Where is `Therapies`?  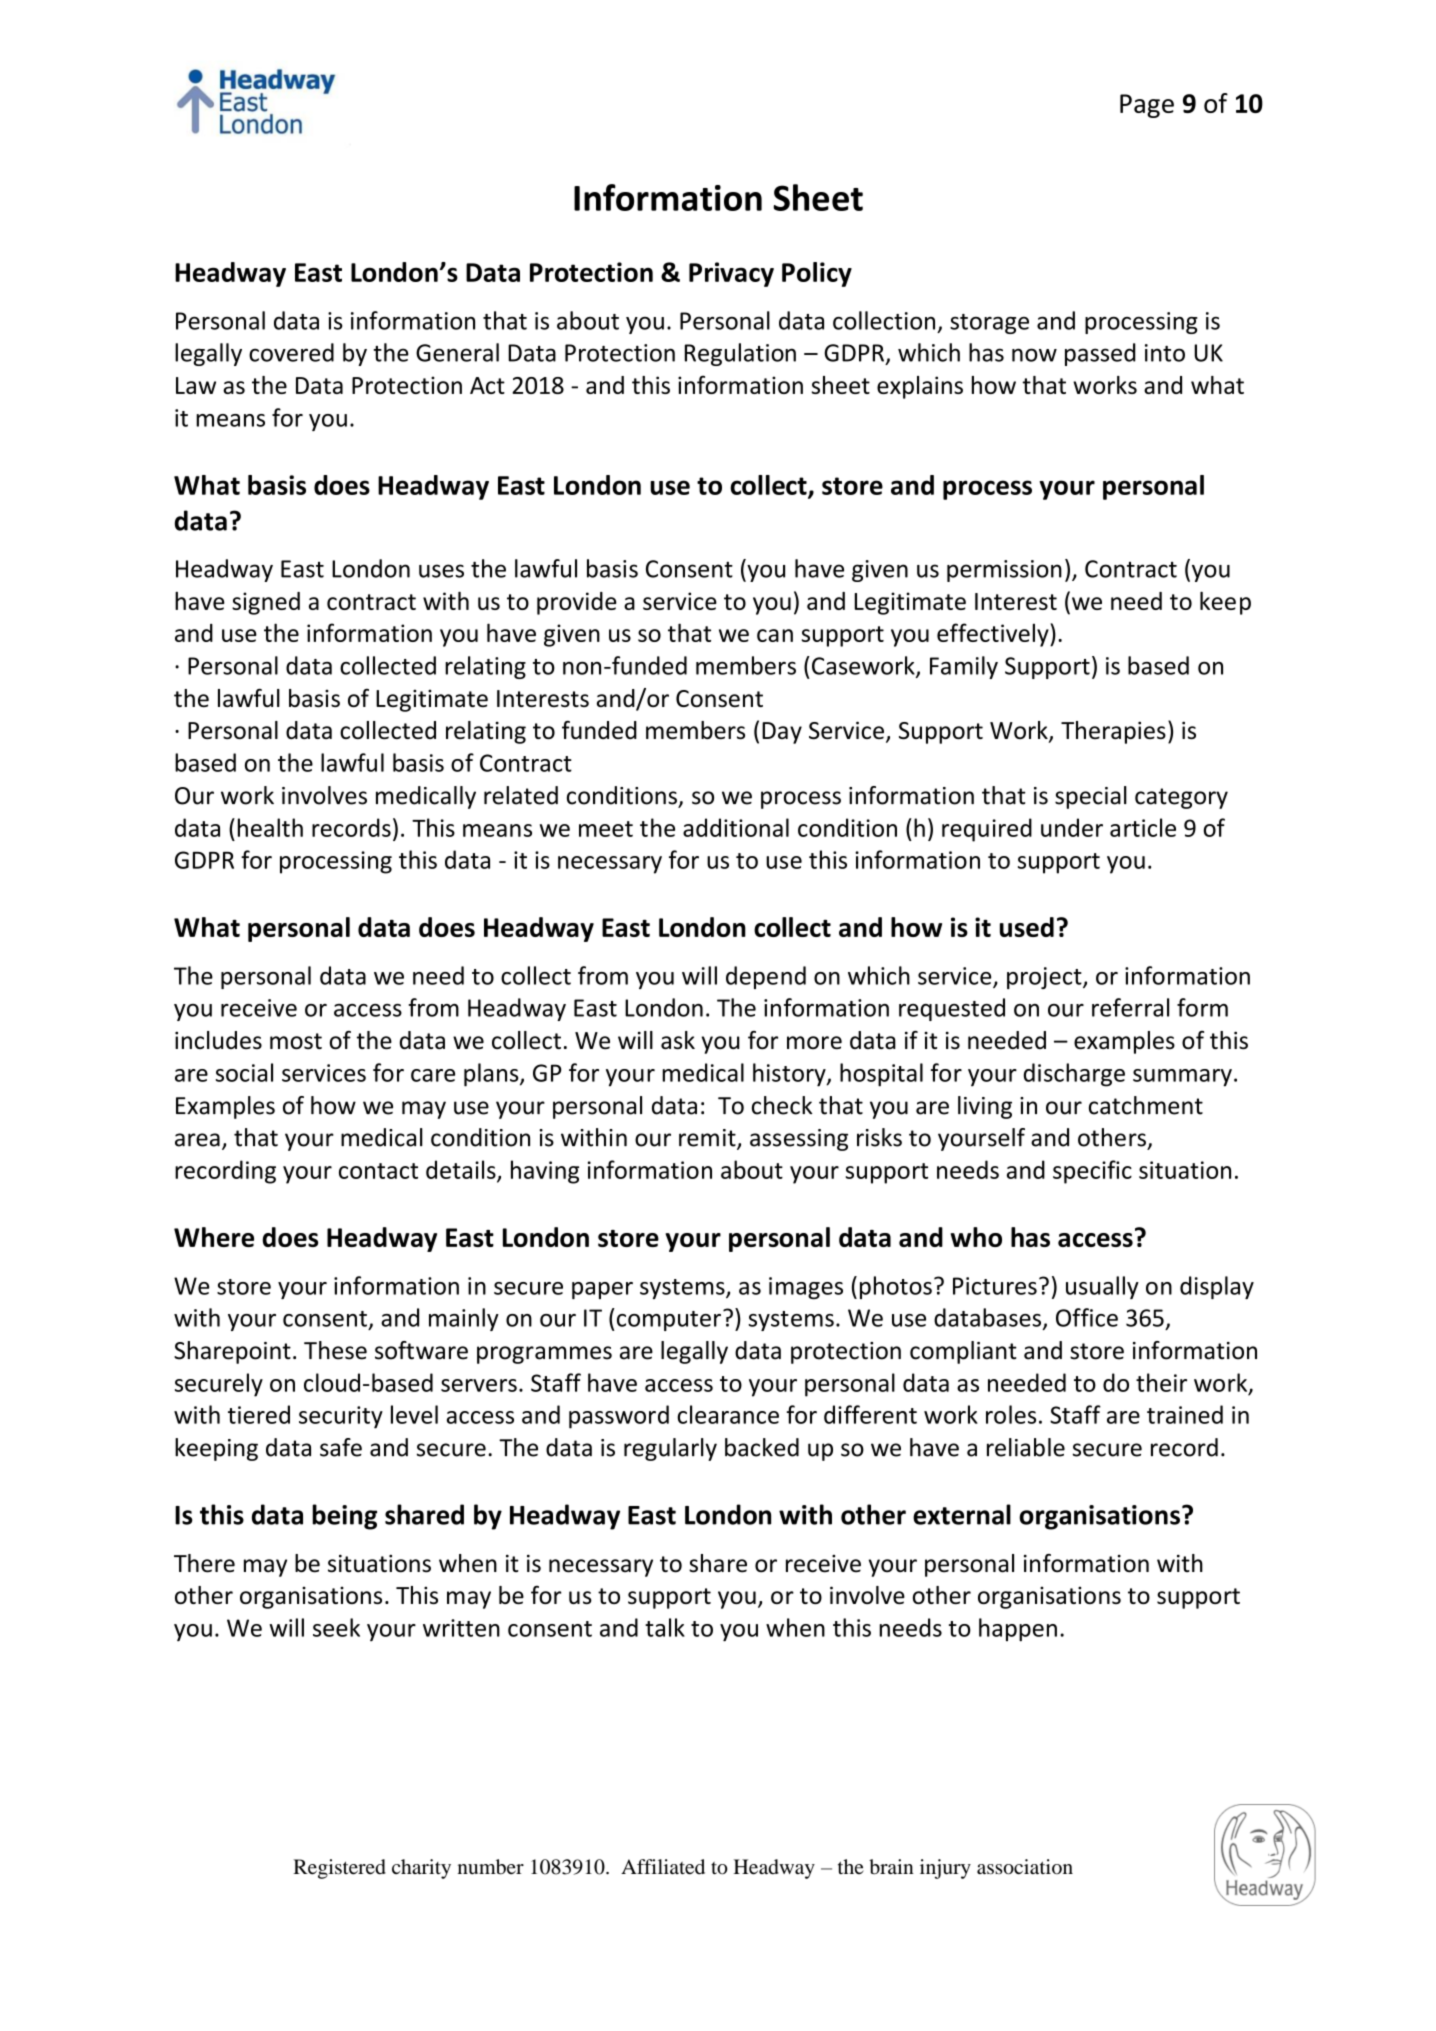 Therapies is located at coordinates (1113, 732).
